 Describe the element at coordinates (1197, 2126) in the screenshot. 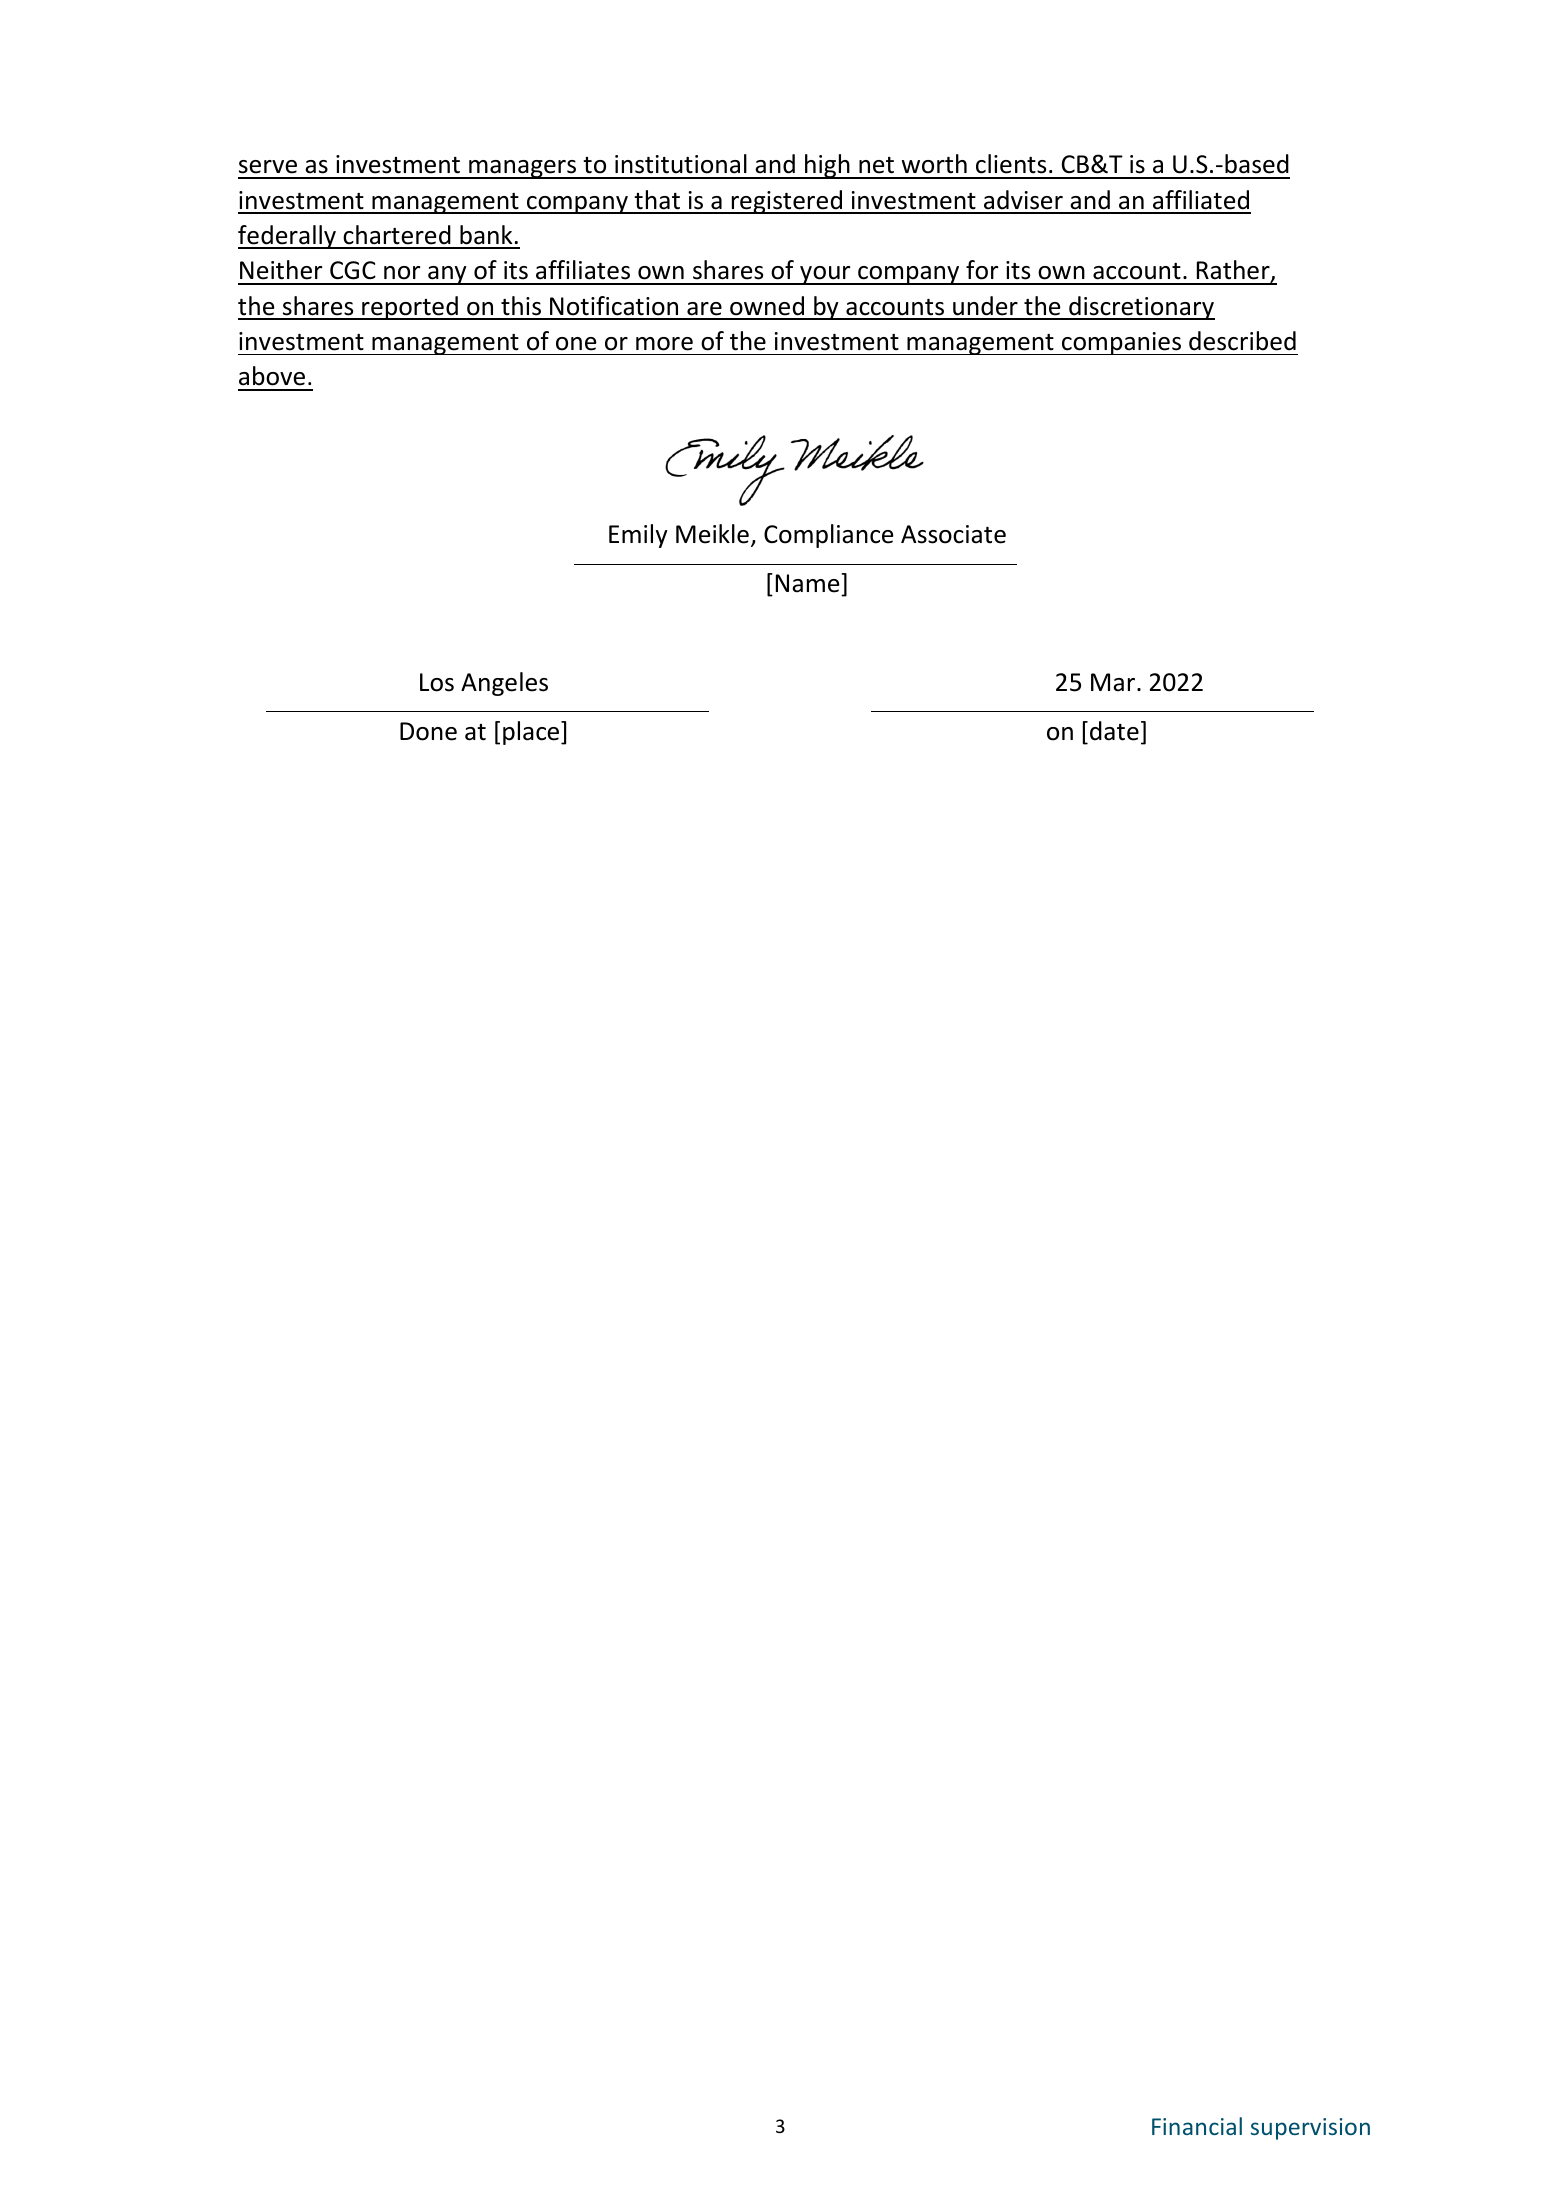

I see `Financial` at that location.
